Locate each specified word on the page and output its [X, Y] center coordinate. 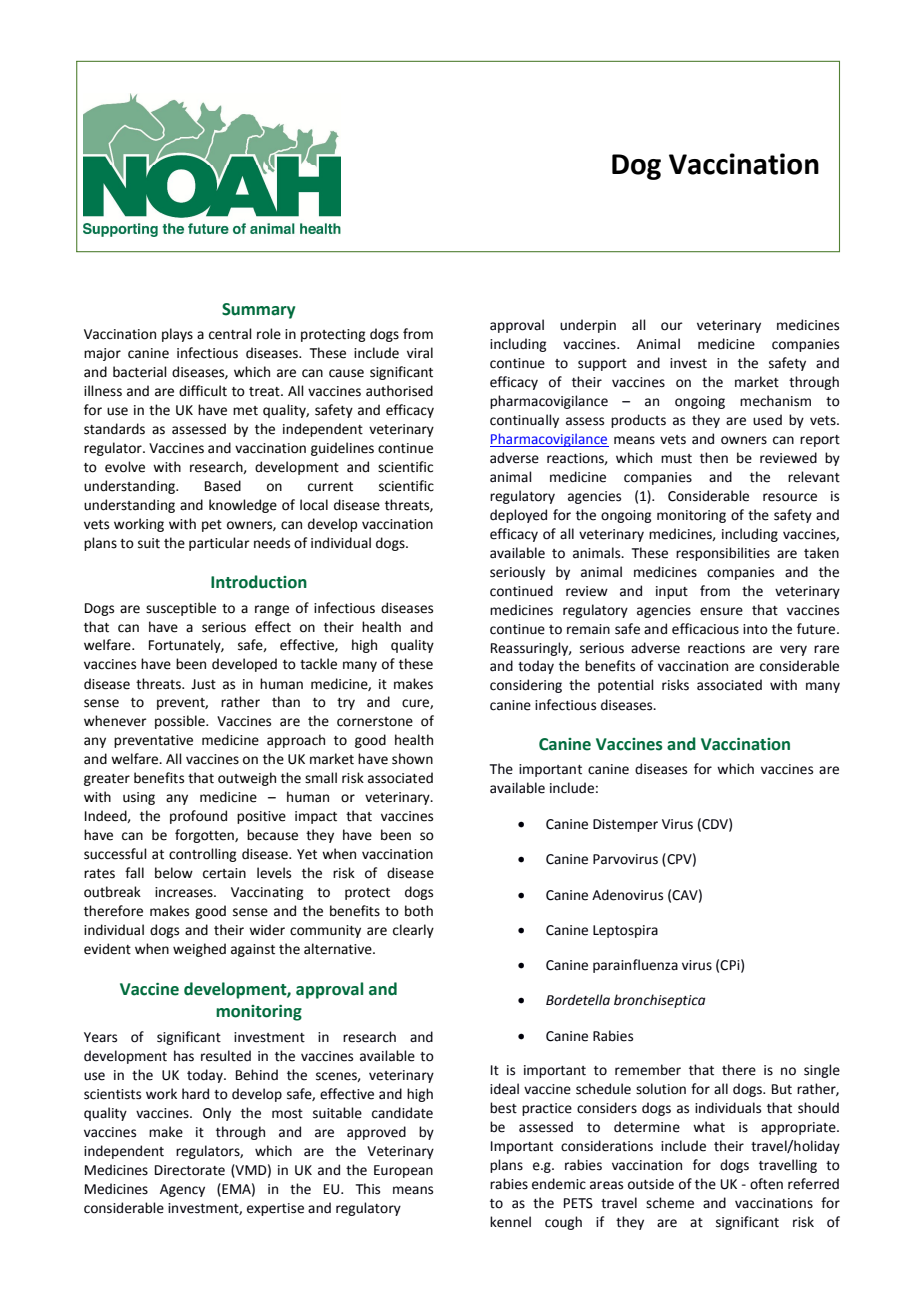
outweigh [247, 779]
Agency [182, 1190]
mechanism [775, 401]
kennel [510, 1222]
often [766, 1184]
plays [177, 335]
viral [420, 353]
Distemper [625, 825]
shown [412, 759]
